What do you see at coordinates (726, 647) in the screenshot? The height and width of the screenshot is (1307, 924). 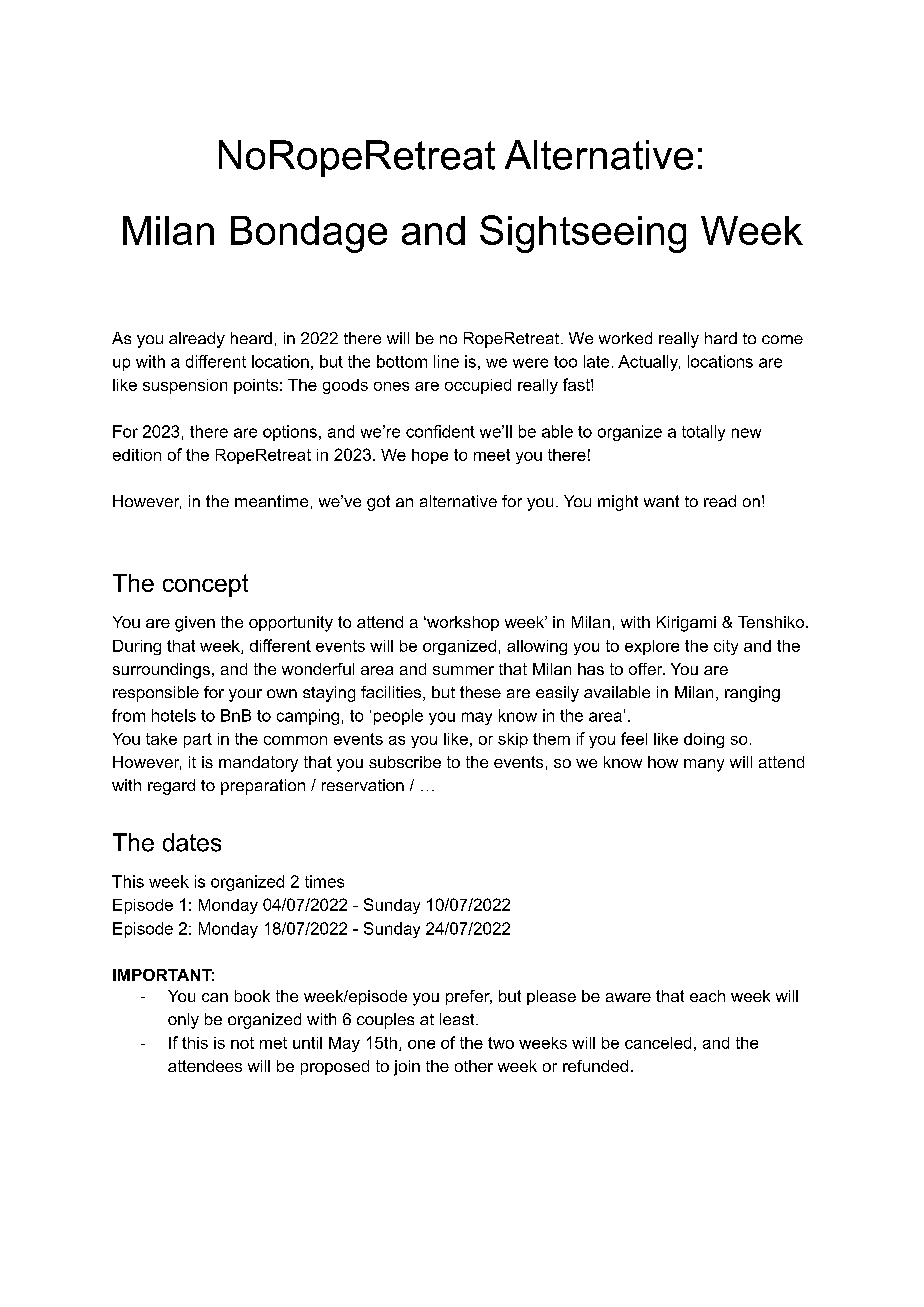 I see `city` at bounding box center [726, 647].
